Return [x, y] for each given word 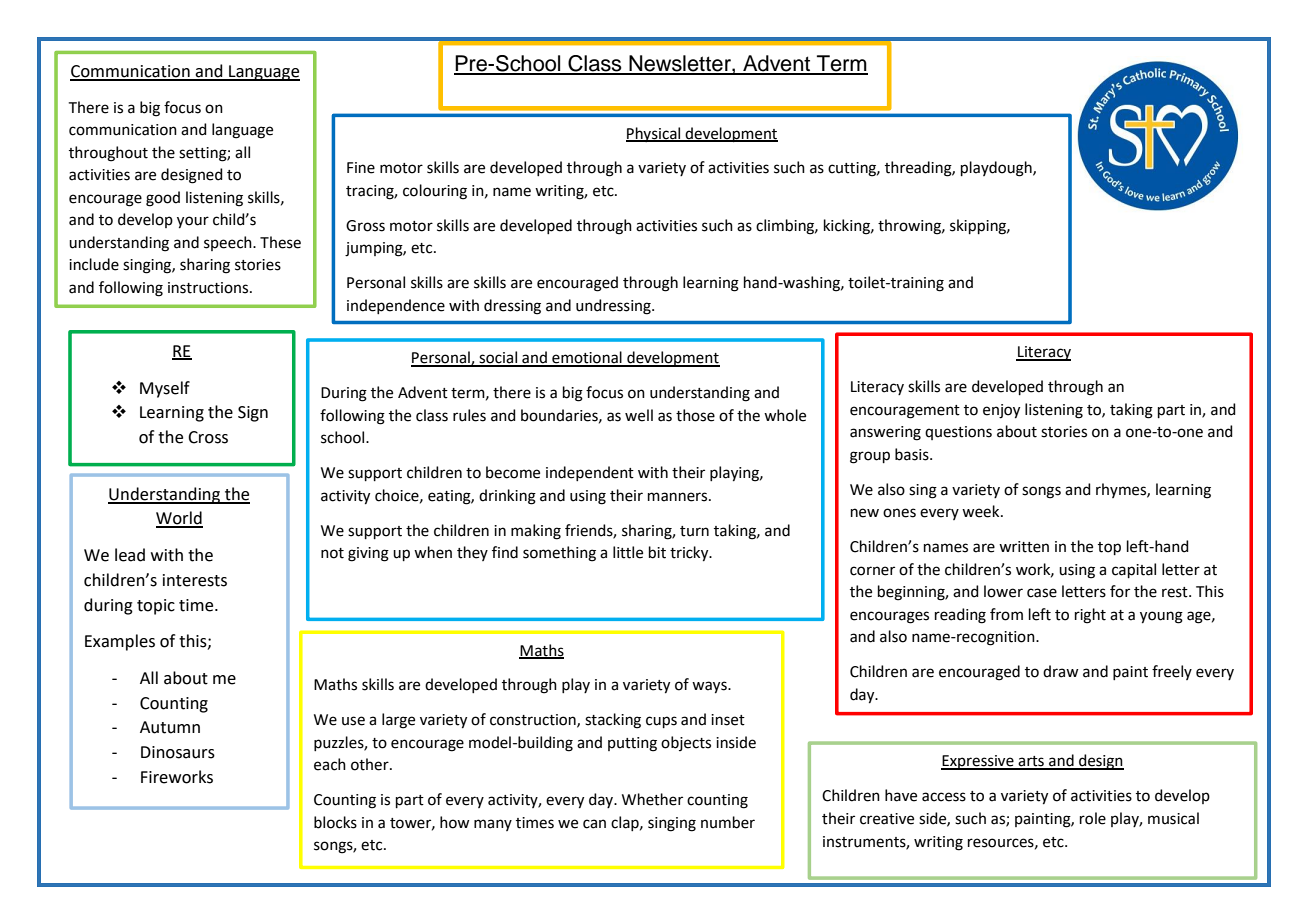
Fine [361, 168]
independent [590, 473]
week [982, 511]
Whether [652, 799]
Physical [654, 134]
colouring [435, 192]
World [179, 519]
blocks [335, 822]
